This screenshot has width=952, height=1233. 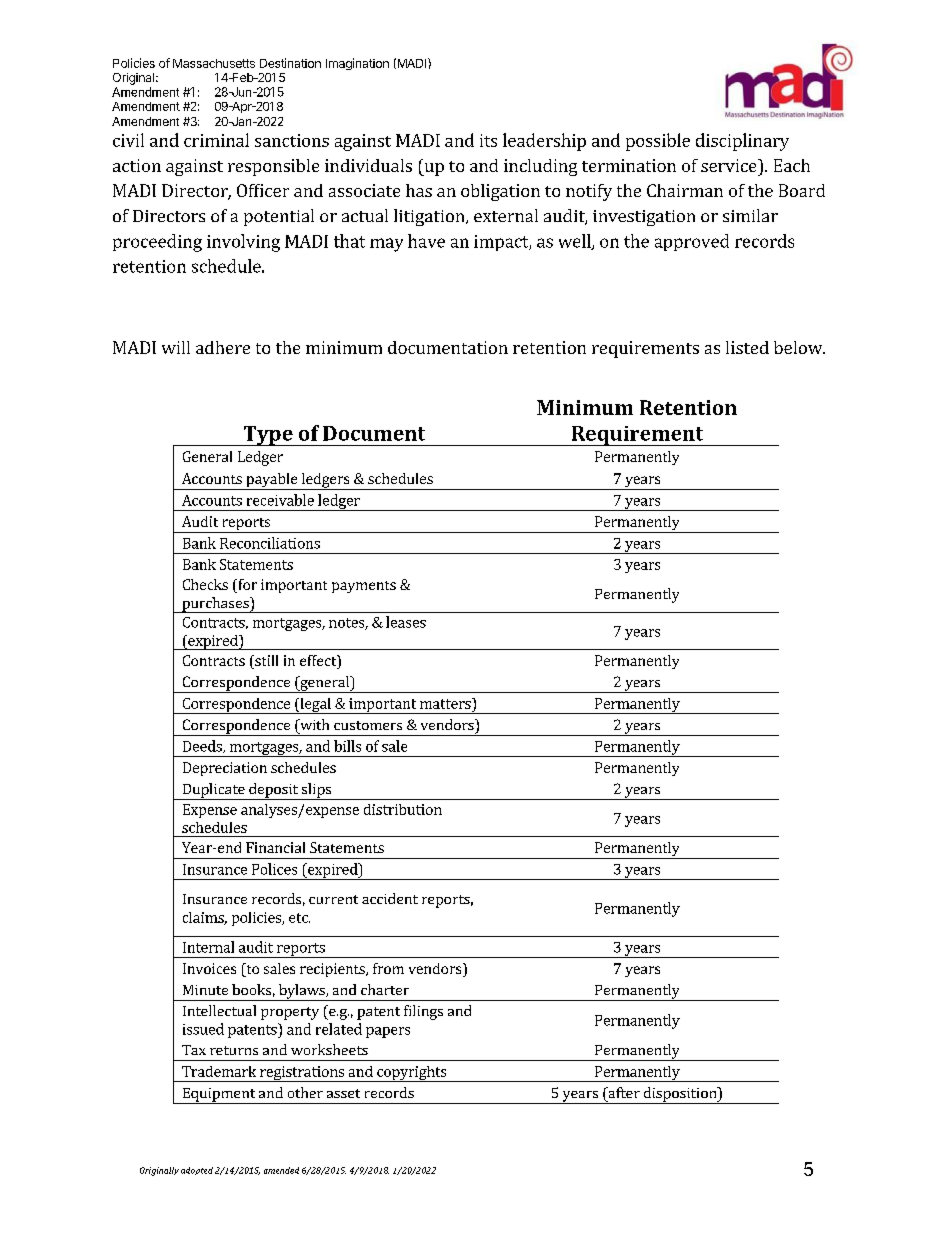 What do you see at coordinates (205, 584) in the screenshot?
I see `Checks` at bounding box center [205, 584].
